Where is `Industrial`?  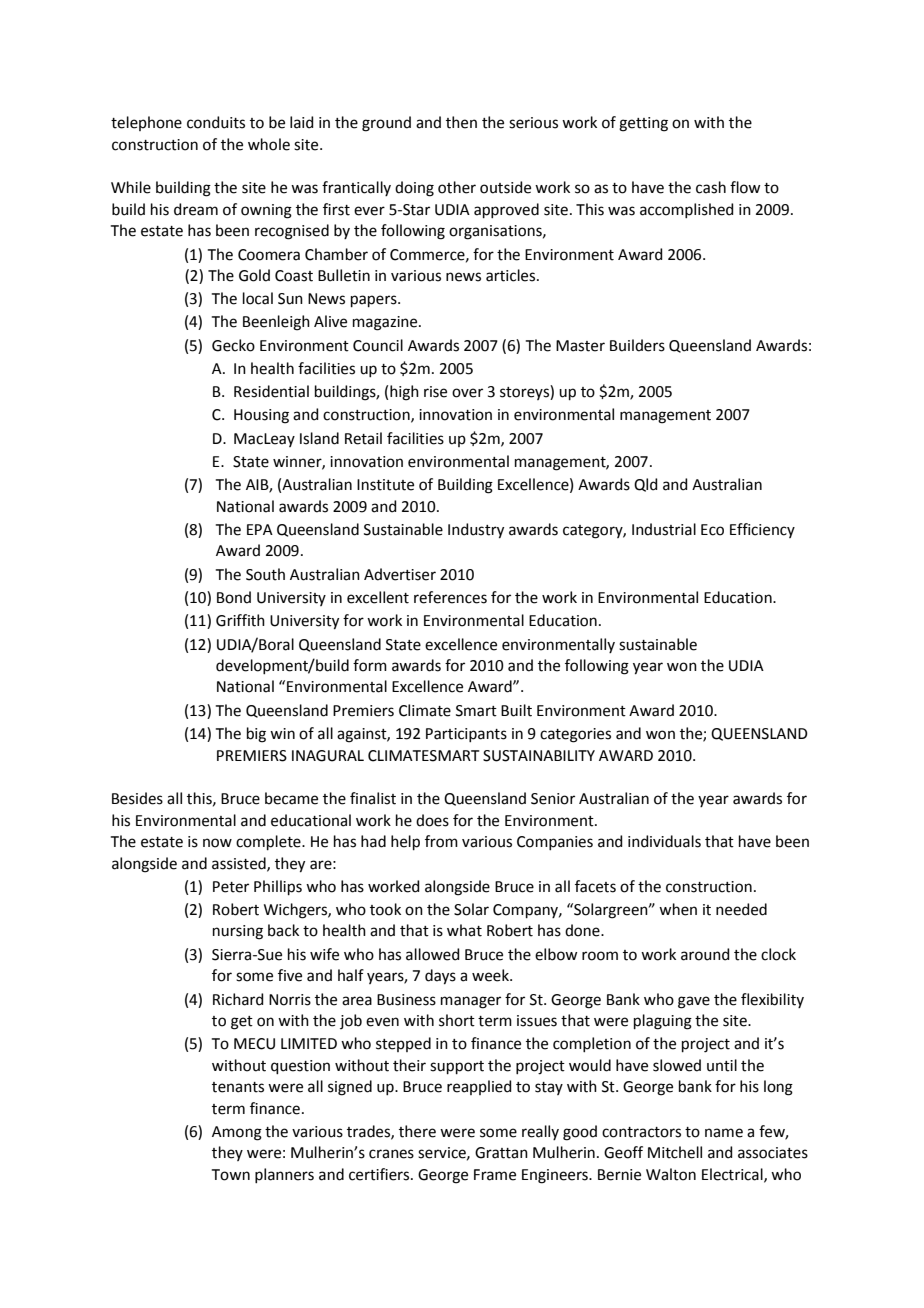
Industrial is located at coordinates (664, 529).
